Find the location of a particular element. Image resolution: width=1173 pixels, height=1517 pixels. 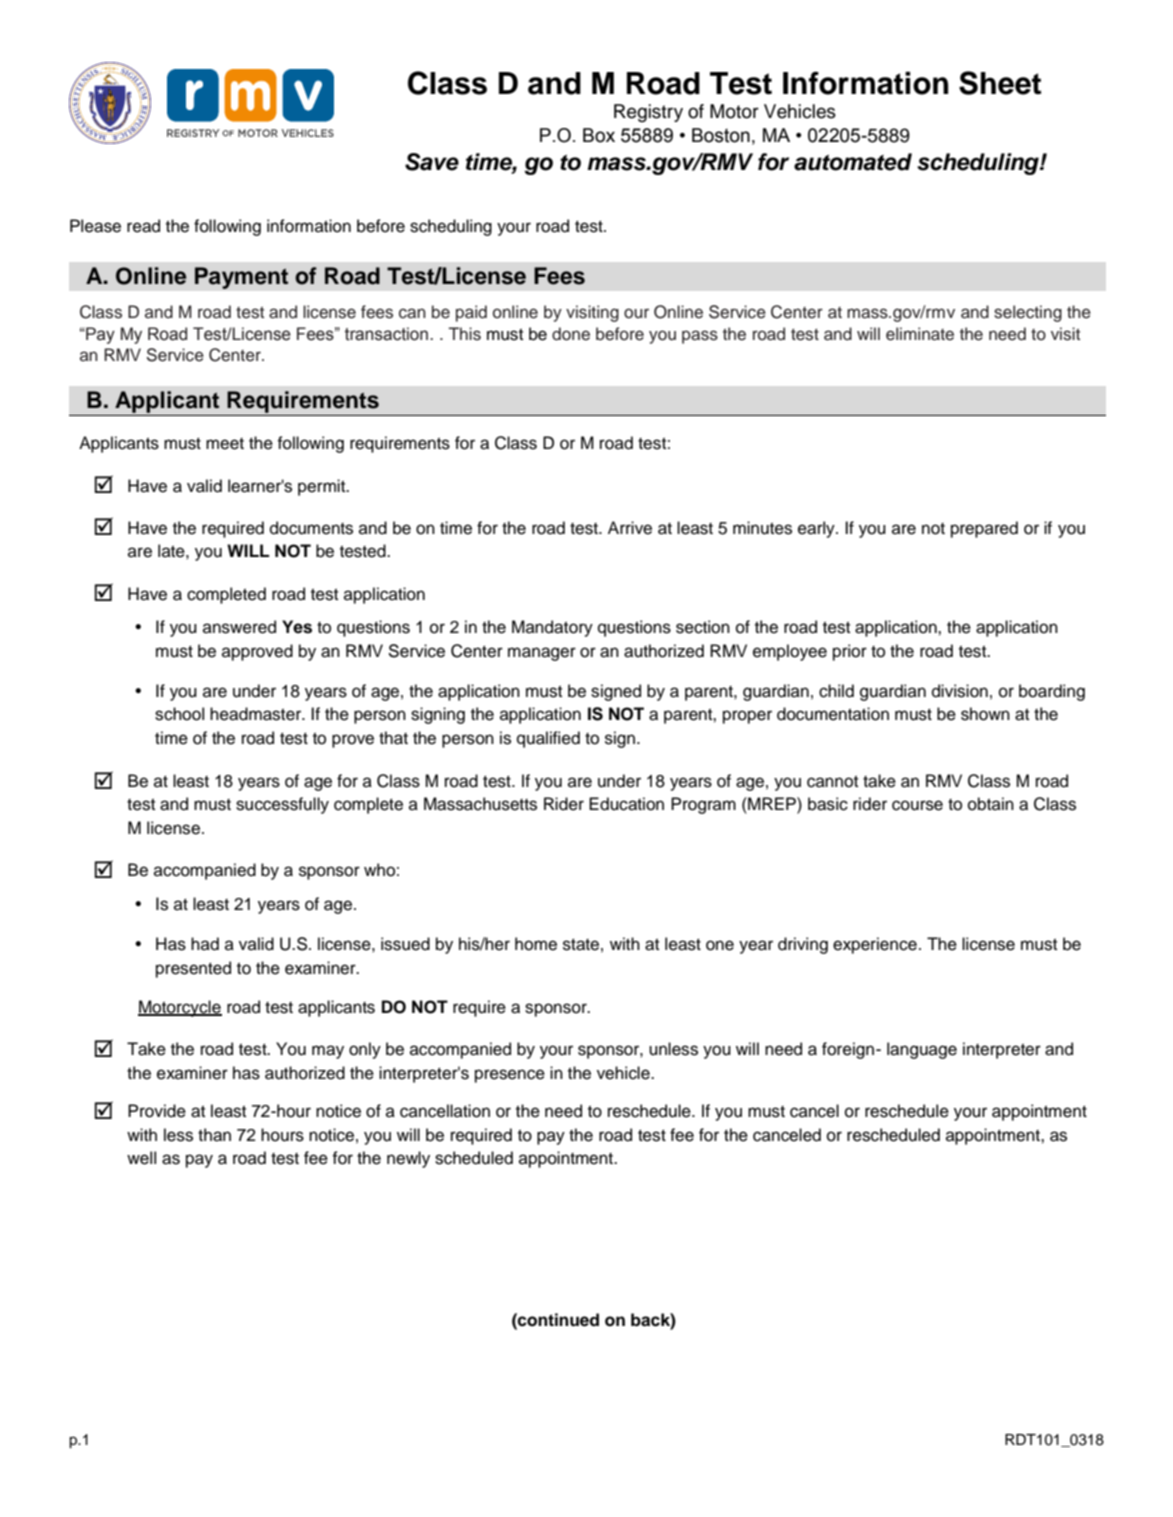

presence is located at coordinates (510, 1076).
